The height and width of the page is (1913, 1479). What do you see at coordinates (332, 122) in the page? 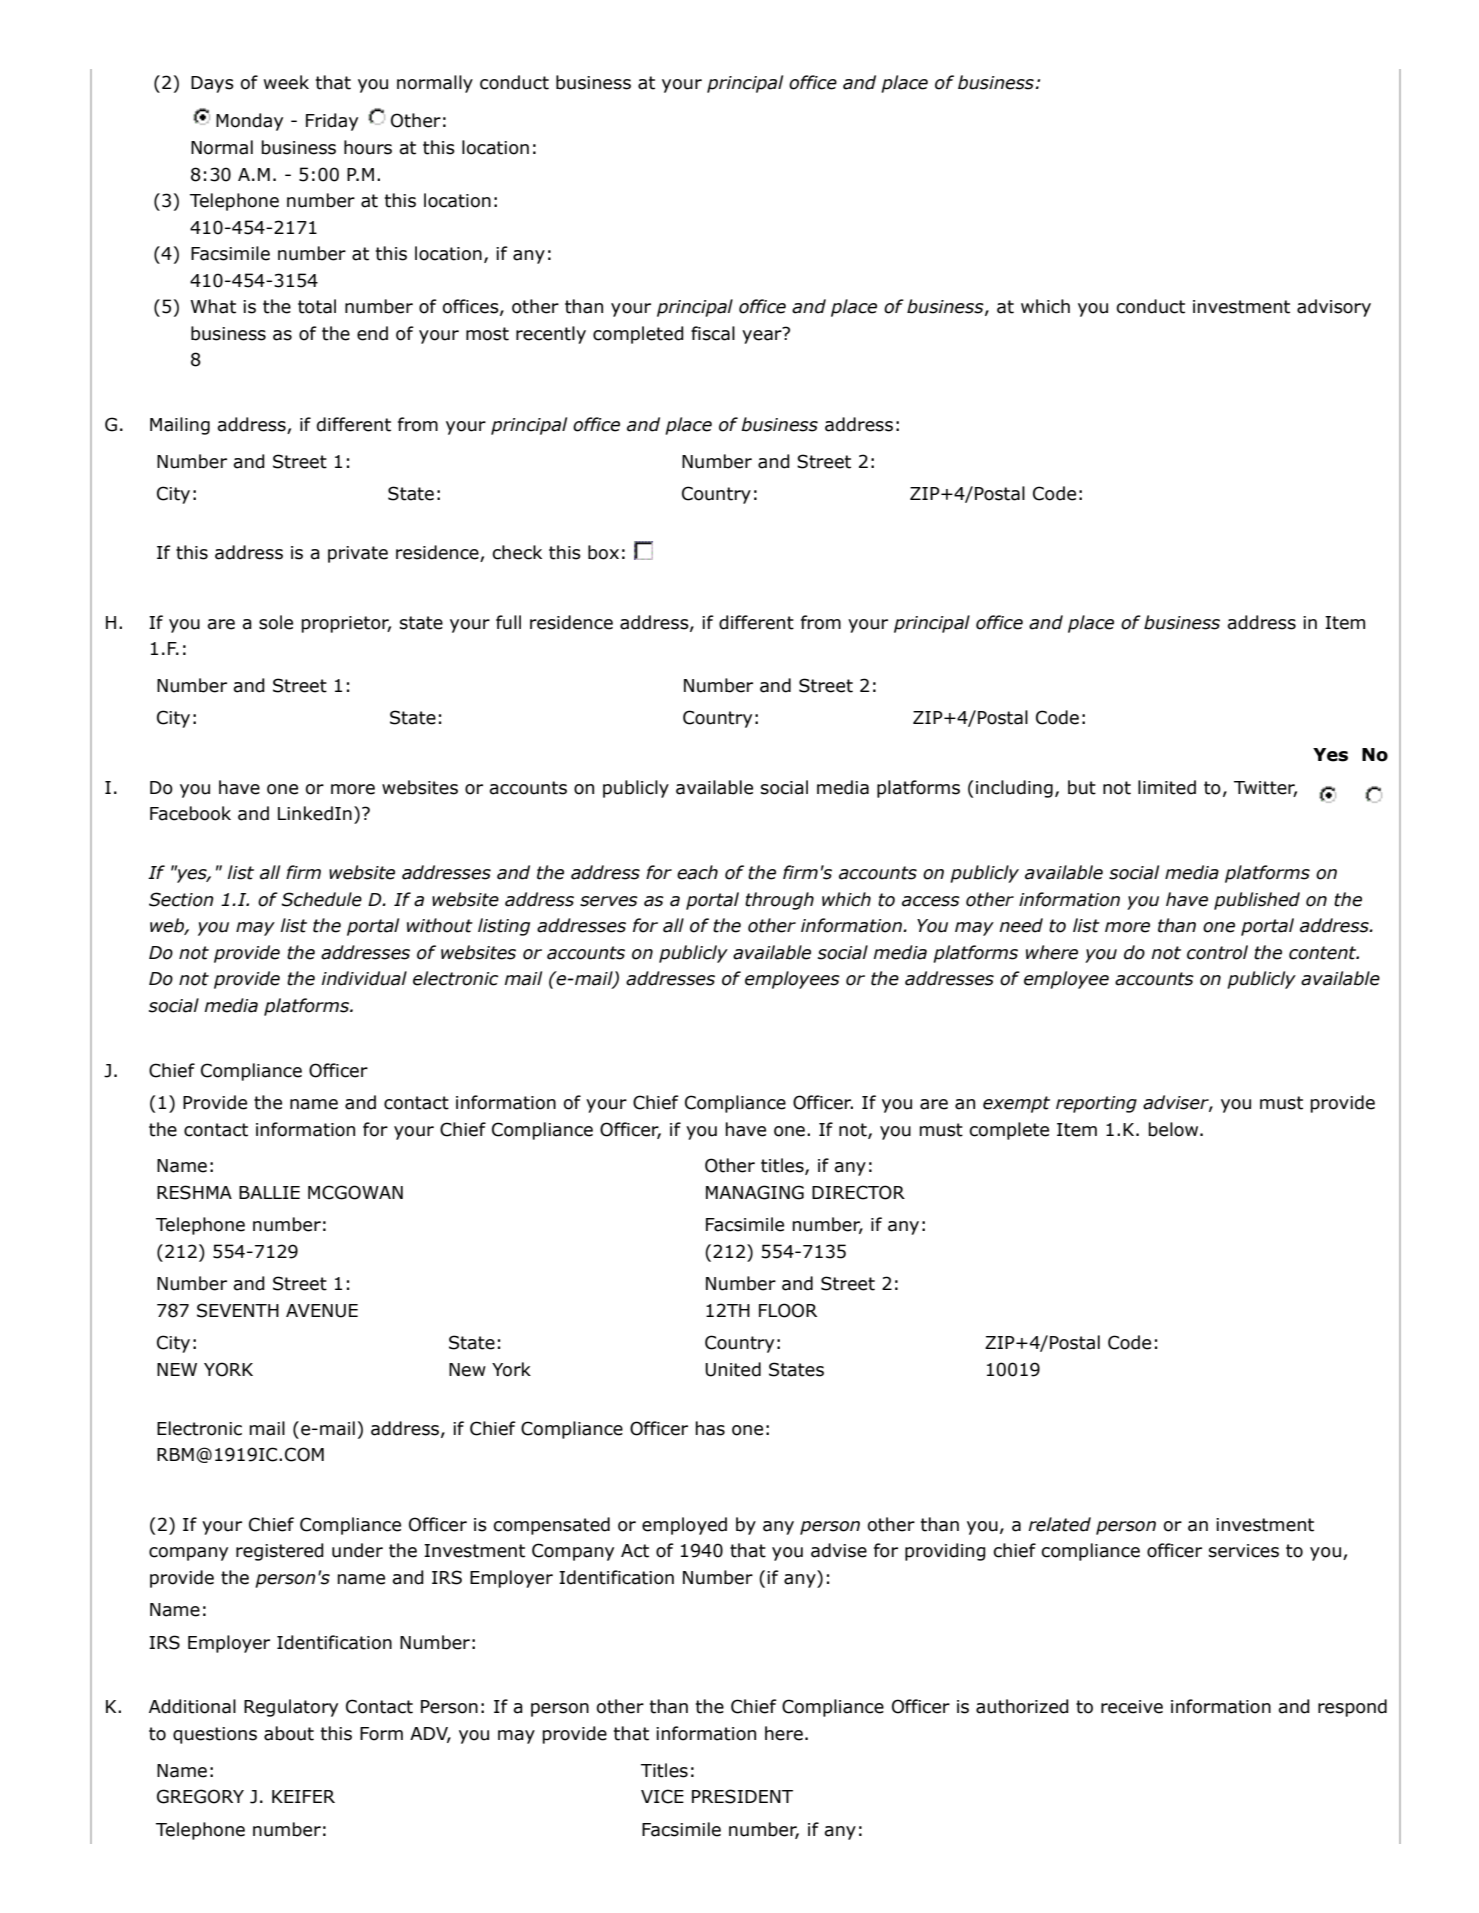
I see `Friday` at bounding box center [332, 122].
